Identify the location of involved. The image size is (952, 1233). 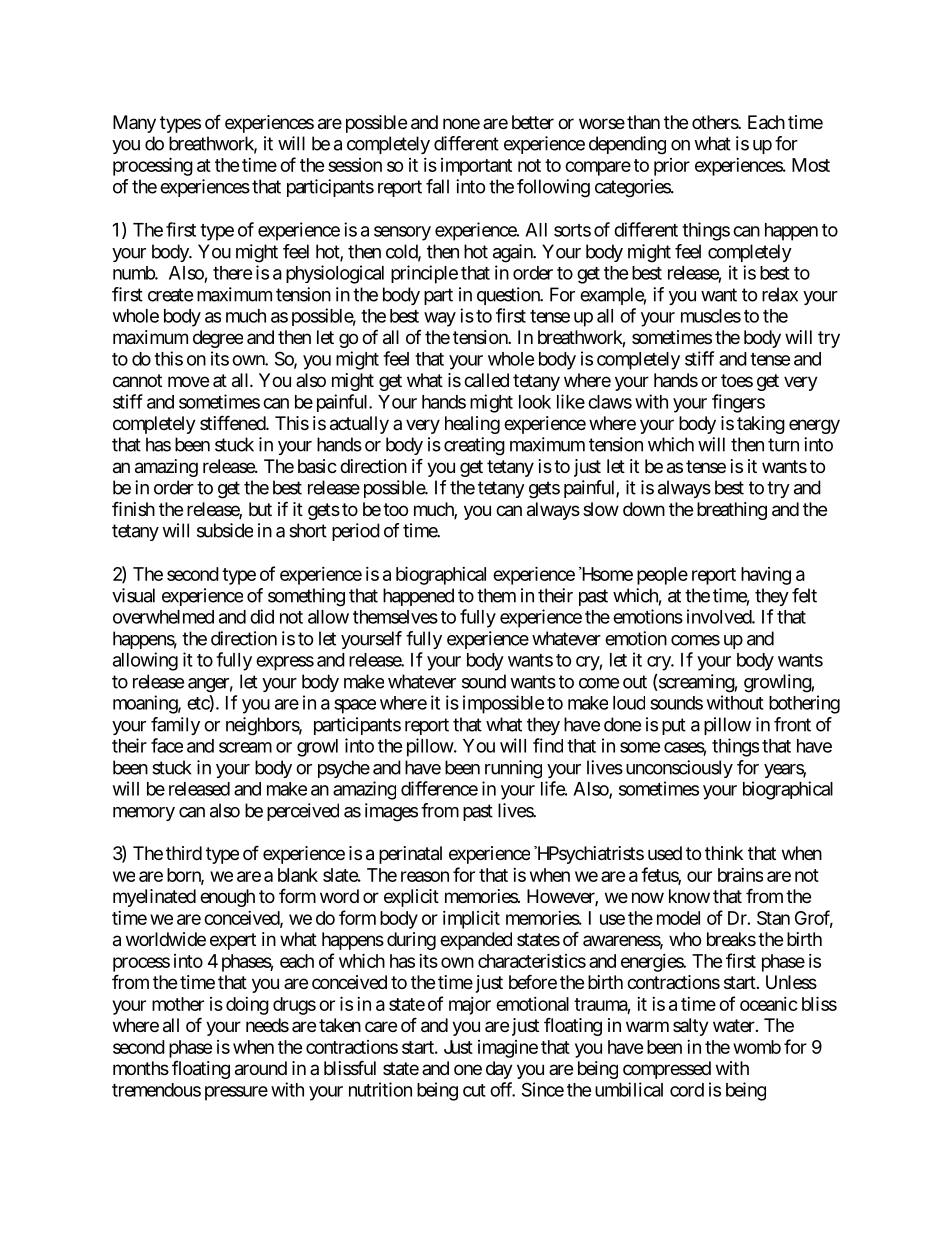
(720, 616).
